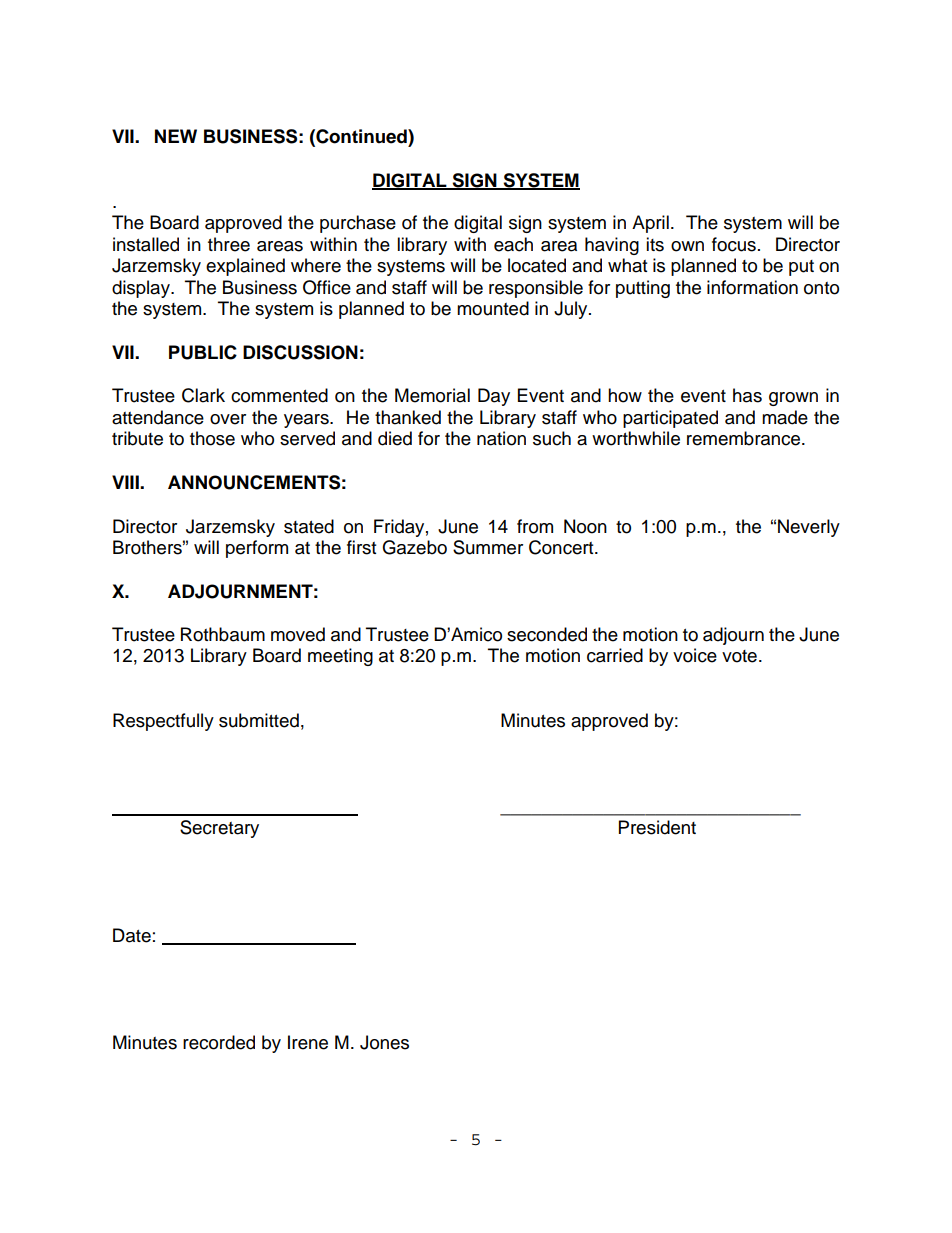  What do you see at coordinates (745, 438) in the document?
I see `remembrance` at bounding box center [745, 438].
